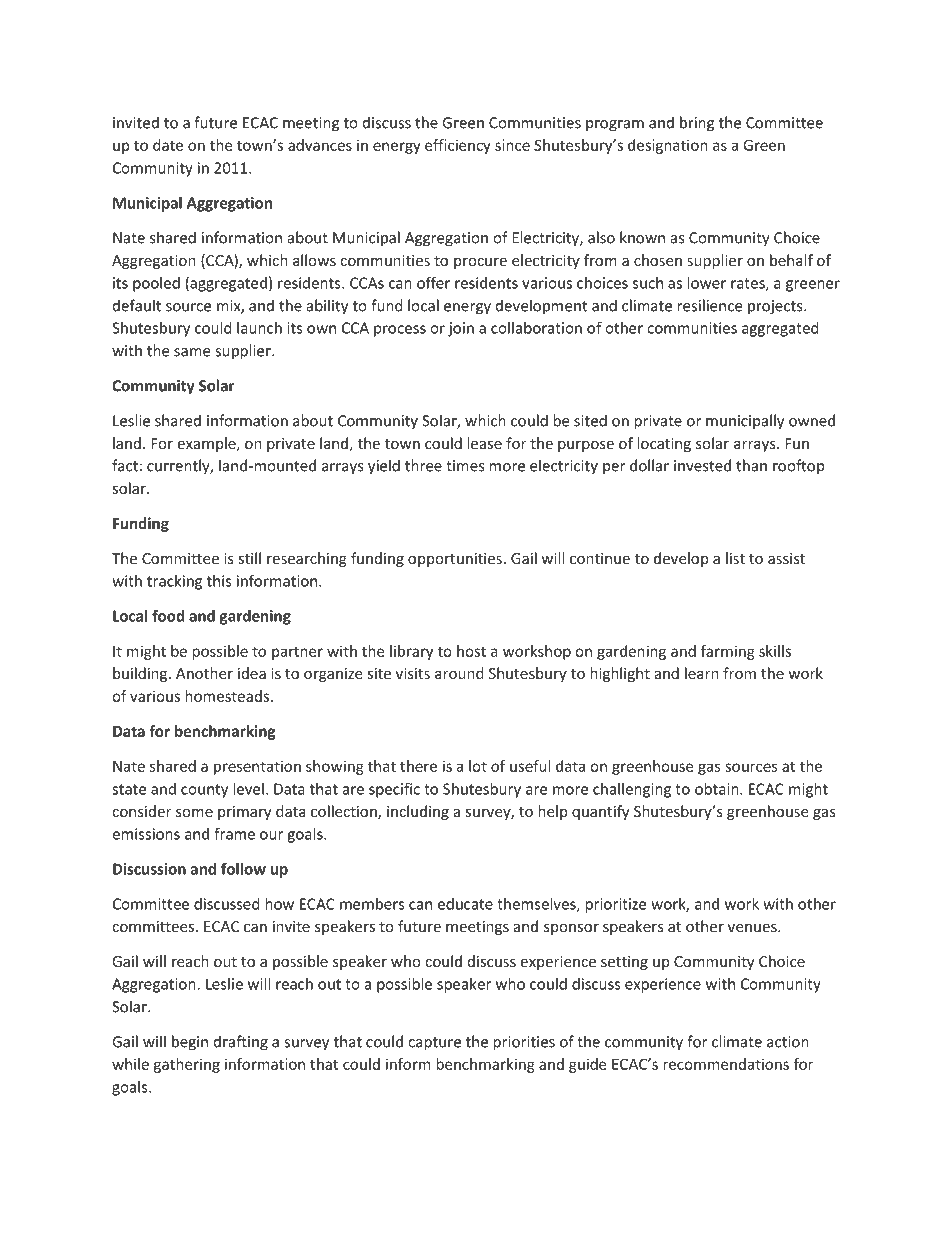 Image resolution: width=952 pixels, height=1233 pixels. I want to click on begin, so click(190, 1043).
